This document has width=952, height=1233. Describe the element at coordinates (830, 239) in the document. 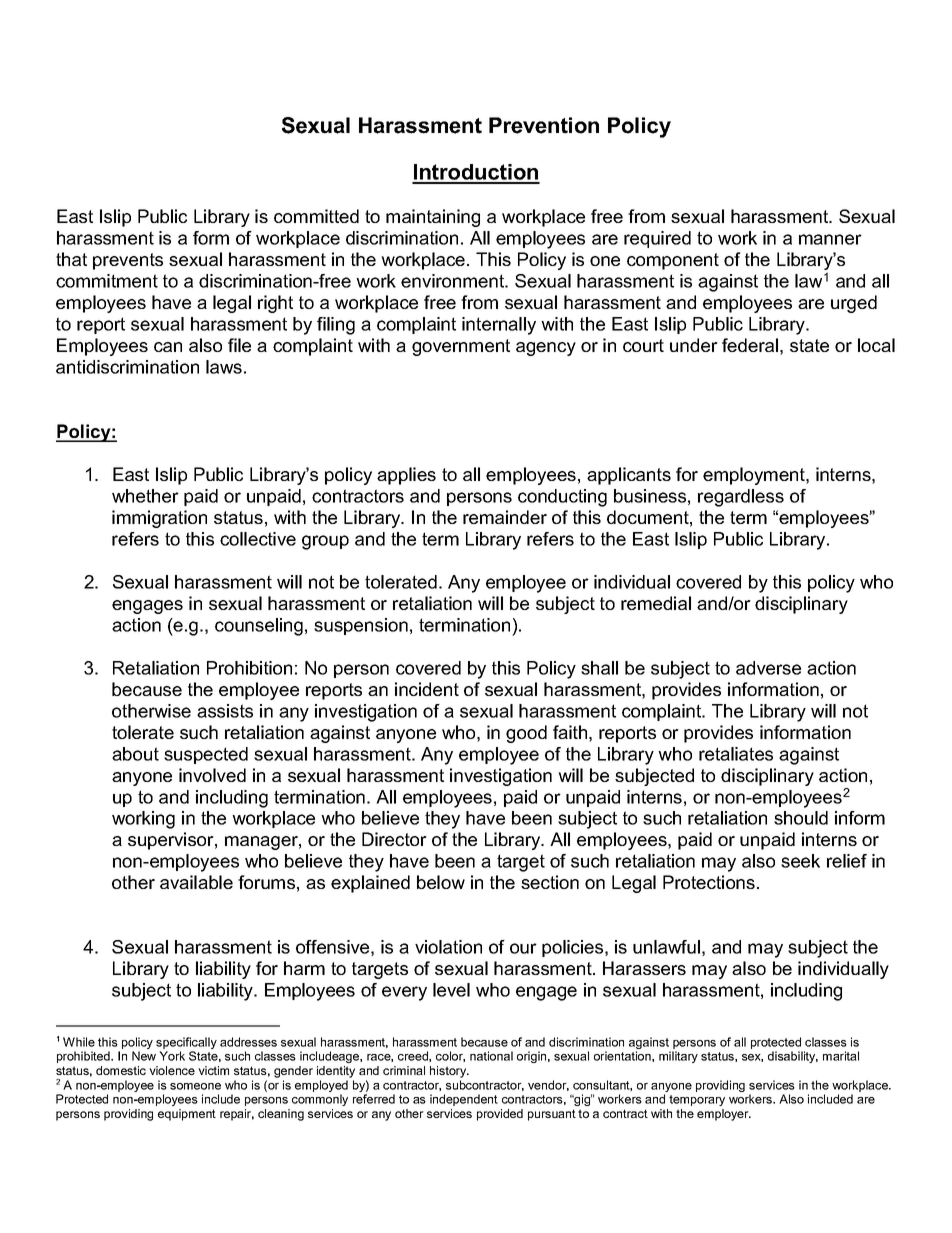

I see `manner` at that location.
